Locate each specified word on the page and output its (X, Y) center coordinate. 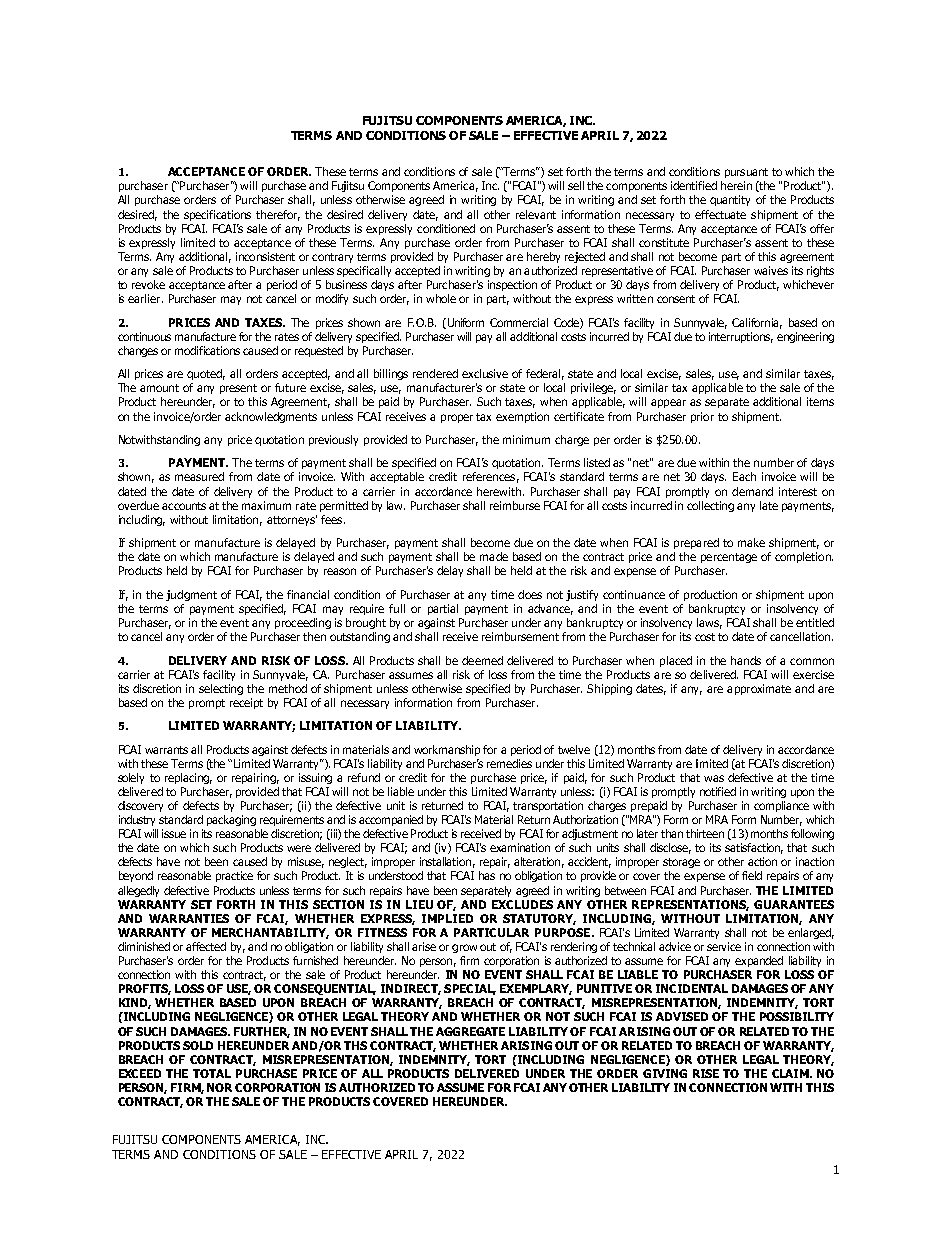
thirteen (705, 833)
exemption (522, 417)
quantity (730, 200)
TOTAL (212, 1073)
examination (520, 847)
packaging (231, 820)
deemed (482, 660)
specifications (217, 215)
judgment (191, 595)
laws (709, 623)
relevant (536, 214)
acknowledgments (271, 417)
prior (702, 417)
